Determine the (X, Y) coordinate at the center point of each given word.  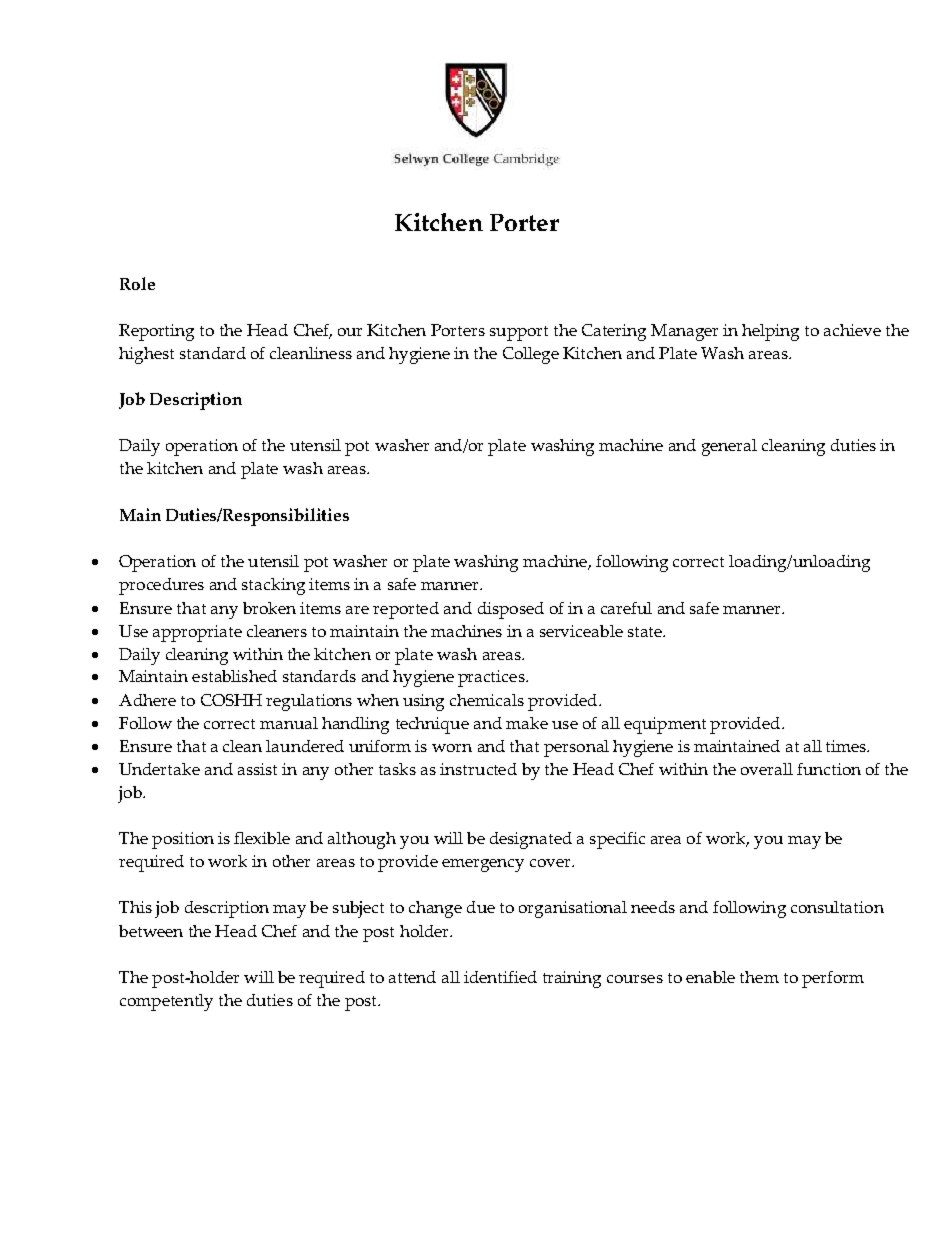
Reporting (156, 332)
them (759, 977)
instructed (478, 769)
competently (166, 1002)
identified (500, 977)
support (519, 333)
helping (770, 332)
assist (257, 769)
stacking (273, 586)
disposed (511, 610)
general (729, 447)
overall (767, 769)
